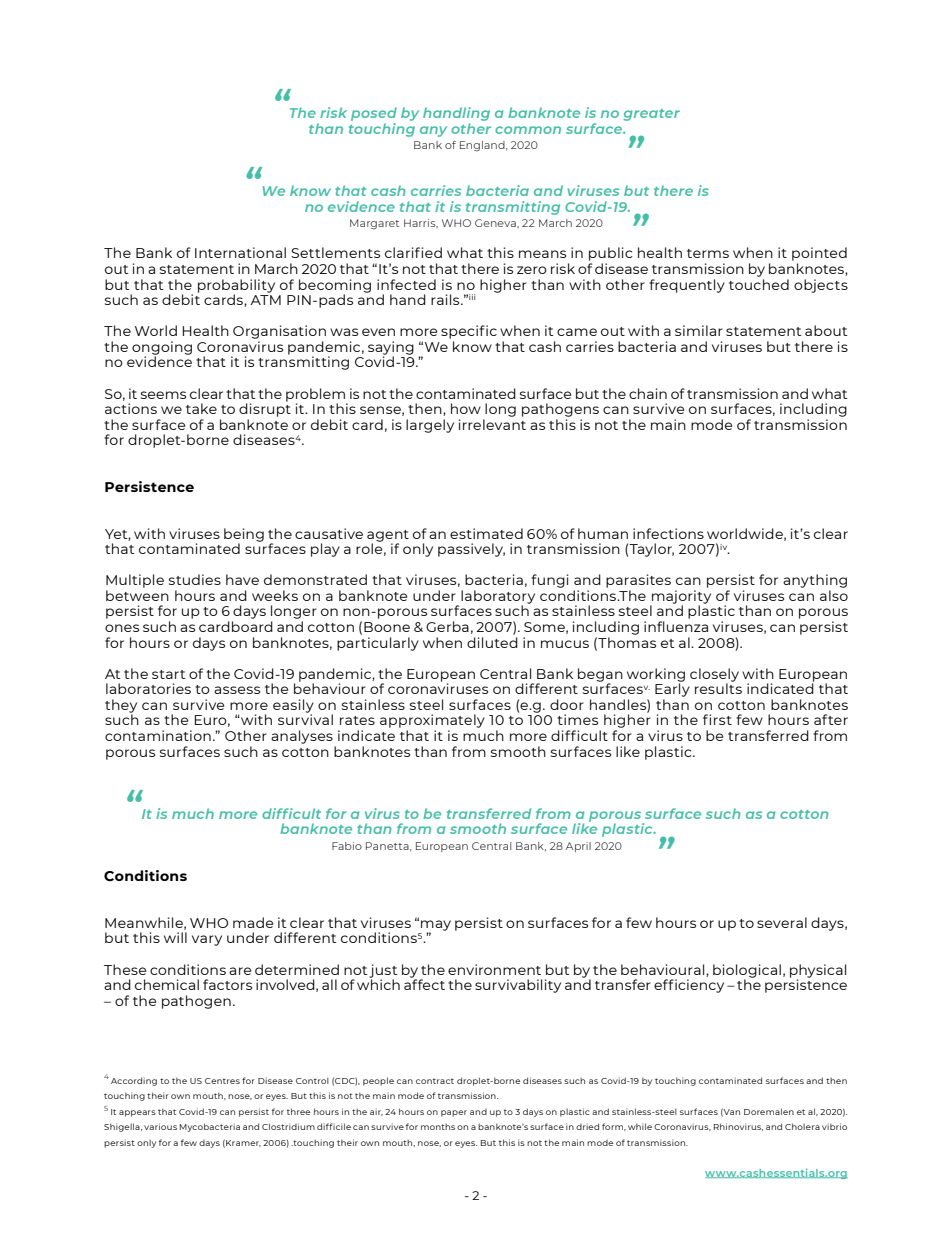  I want to click on common, so click(528, 130).
